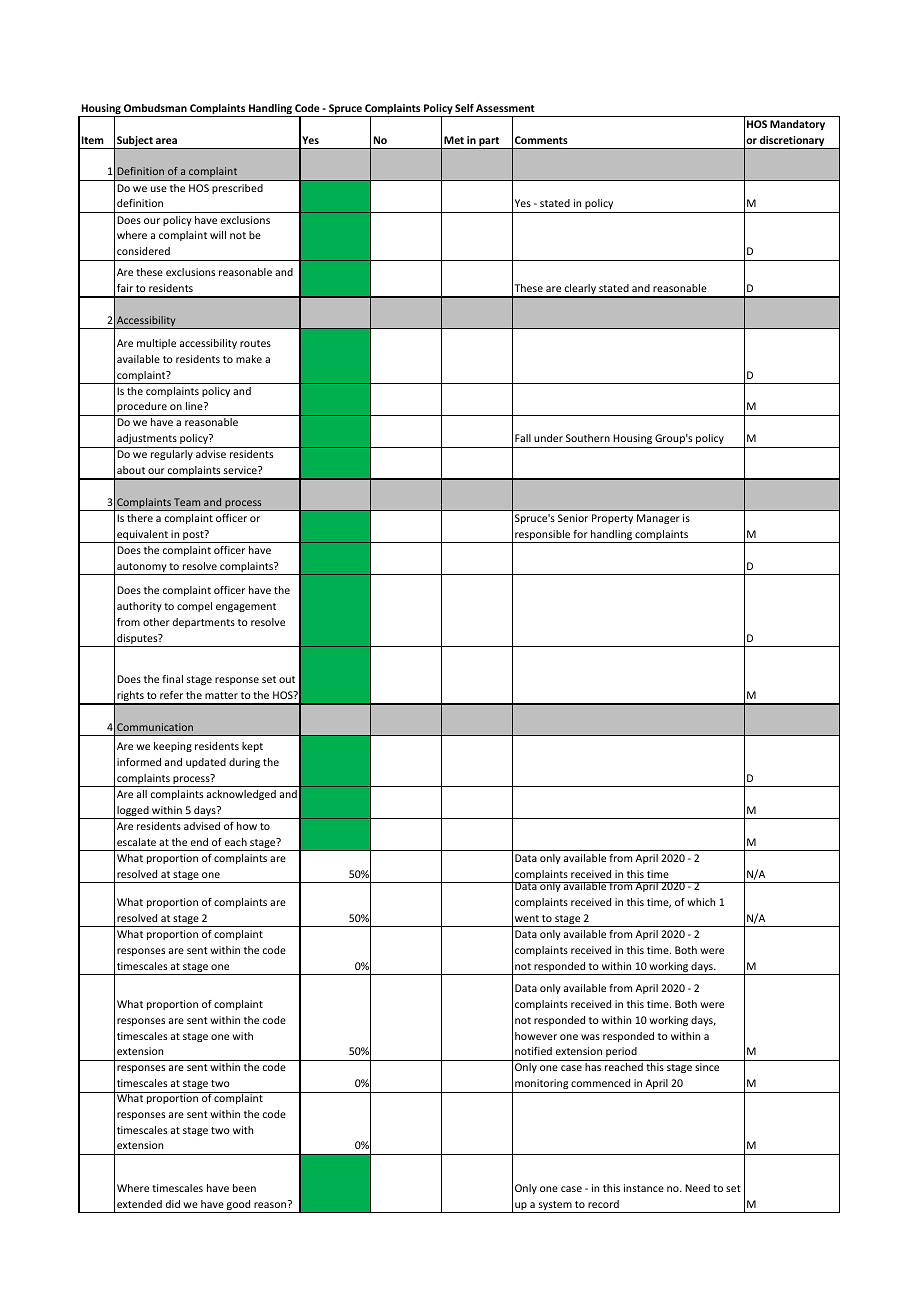  What do you see at coordinates (697, 1188) in the screenshot?
I see `Need` at bounding box center [697, 1188].
